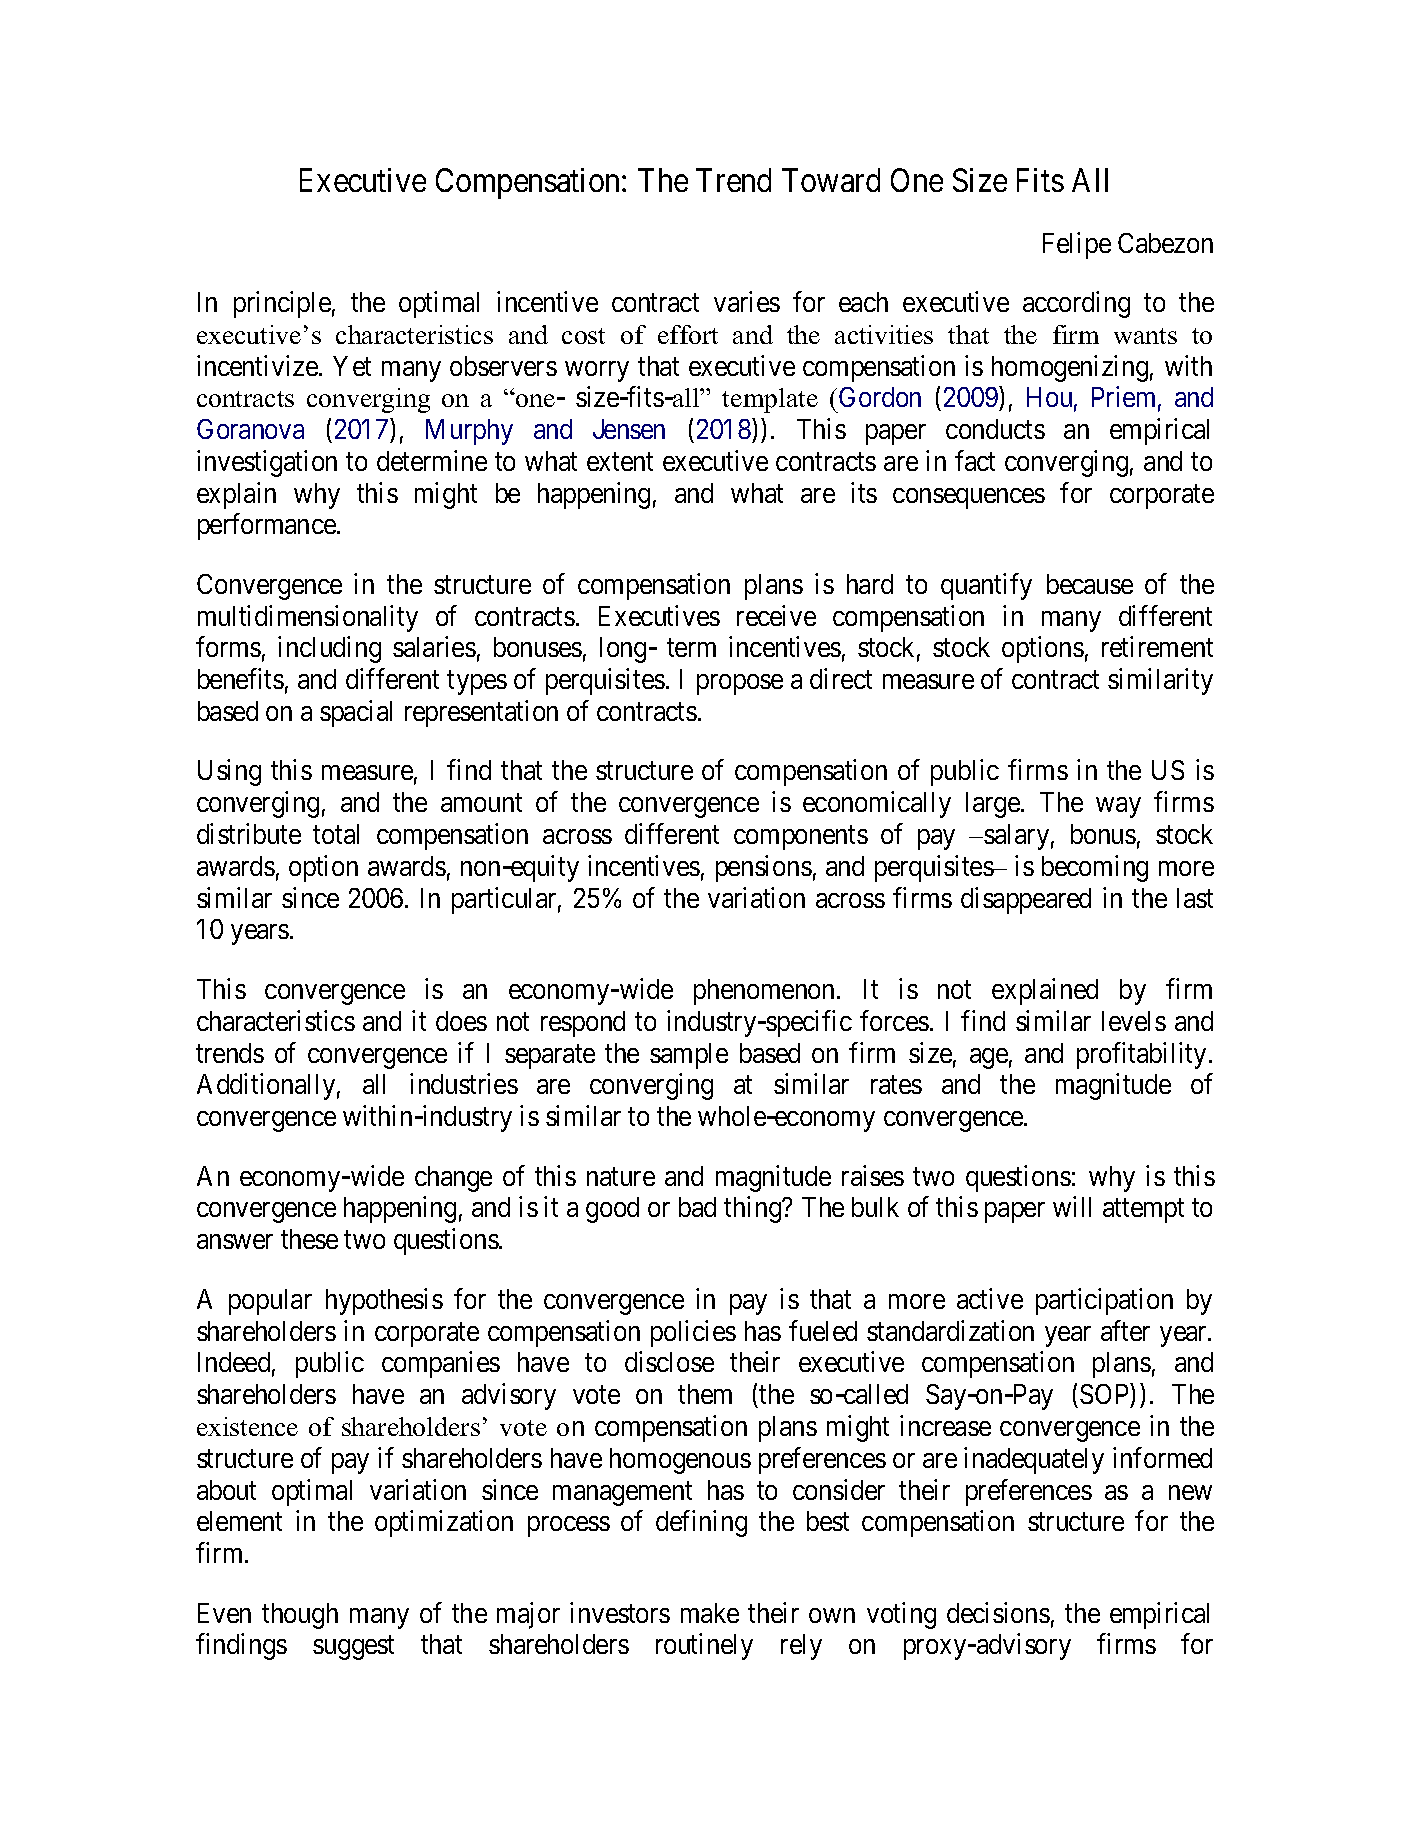 This screenshot has height=1825, width=1410. Describe the element at coordinates (747, 301) in the screenshot. I see `varies` at that location.
